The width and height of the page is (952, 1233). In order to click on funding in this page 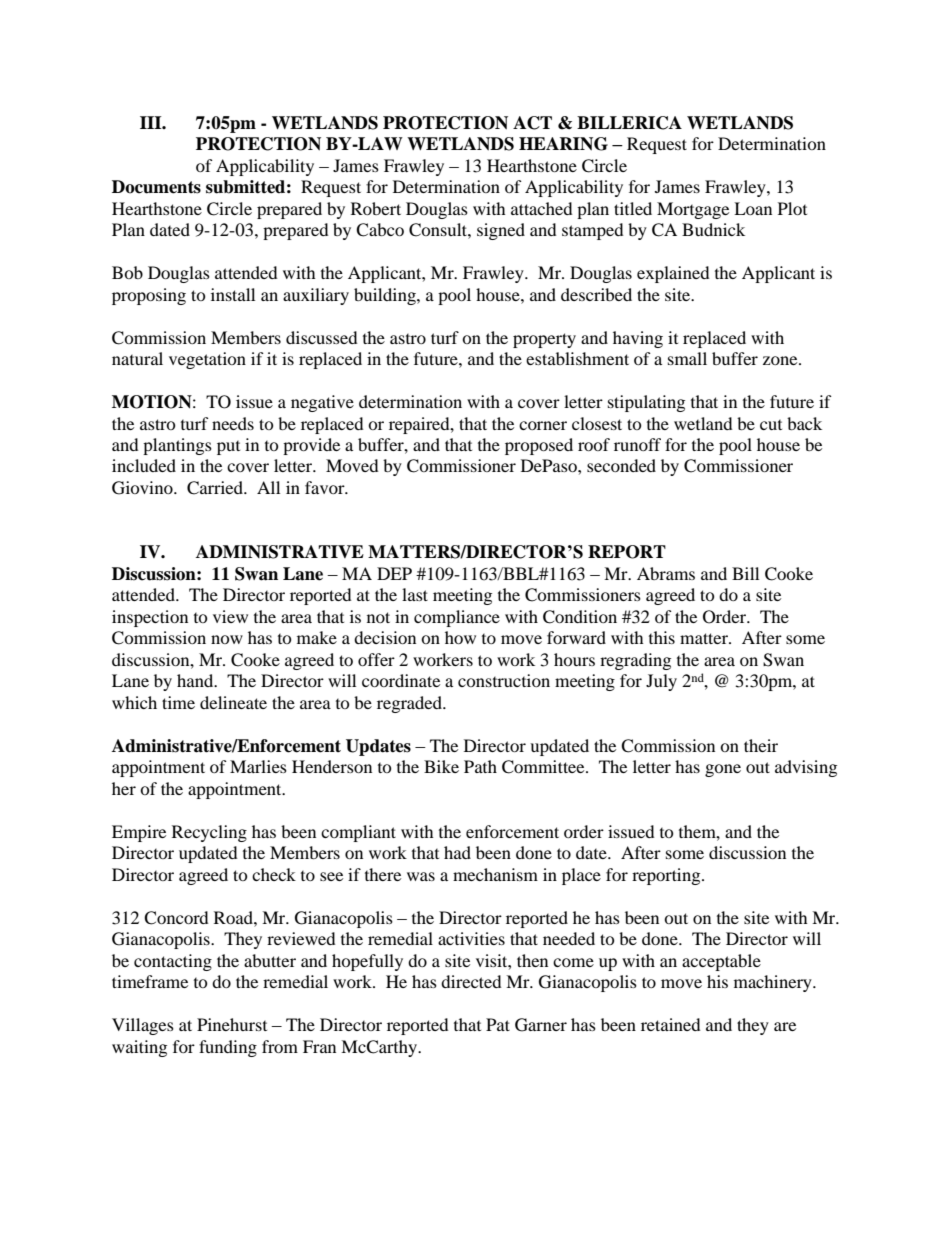, I will do `click(228, 1048)`.
